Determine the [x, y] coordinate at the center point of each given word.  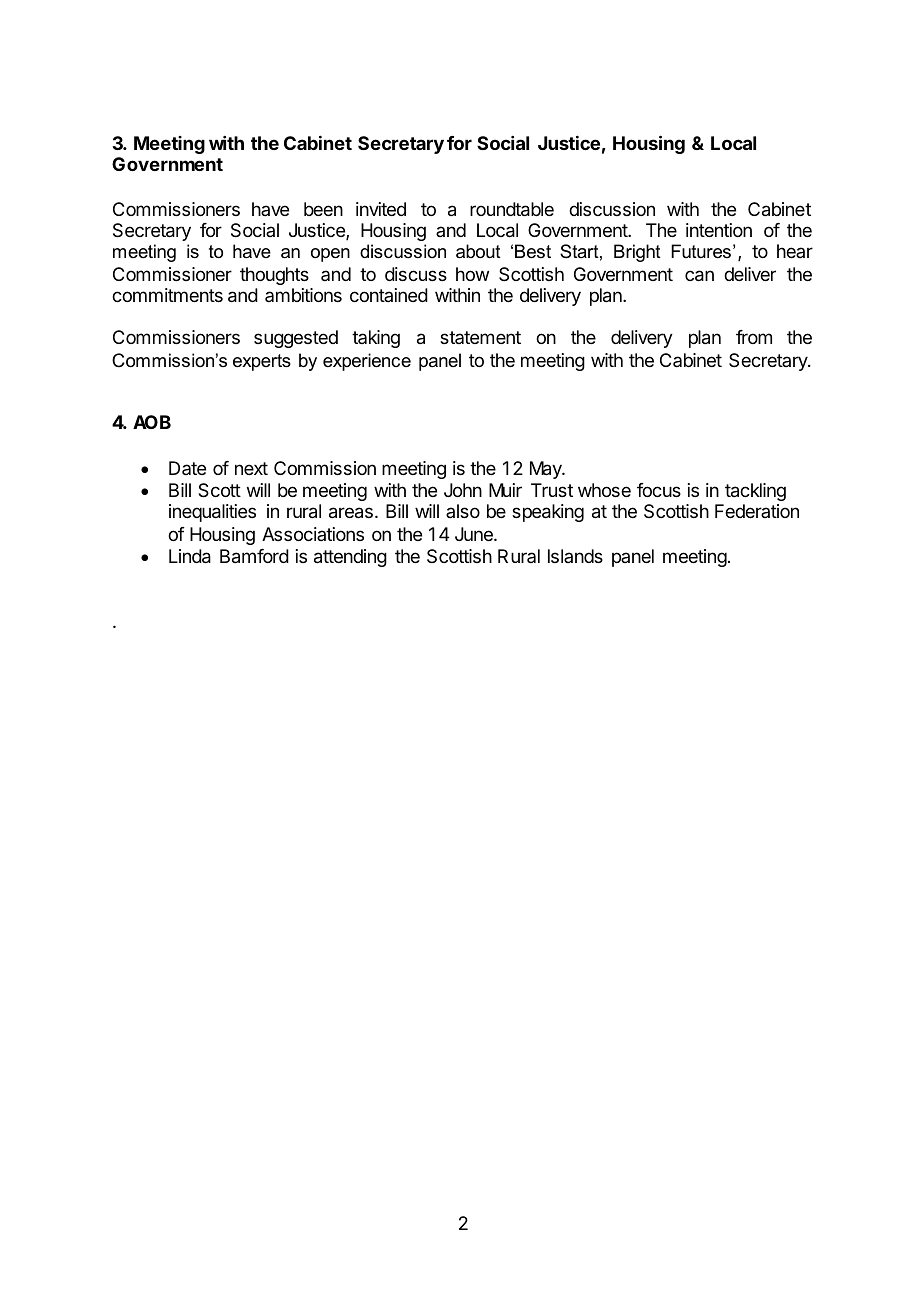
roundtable [512, 209]
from [754, 337]
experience [367, 362]
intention [719, 230]
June [475, 534]
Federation [757, 511]
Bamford [254, 556]
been [323, 209]
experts [262, 362]
